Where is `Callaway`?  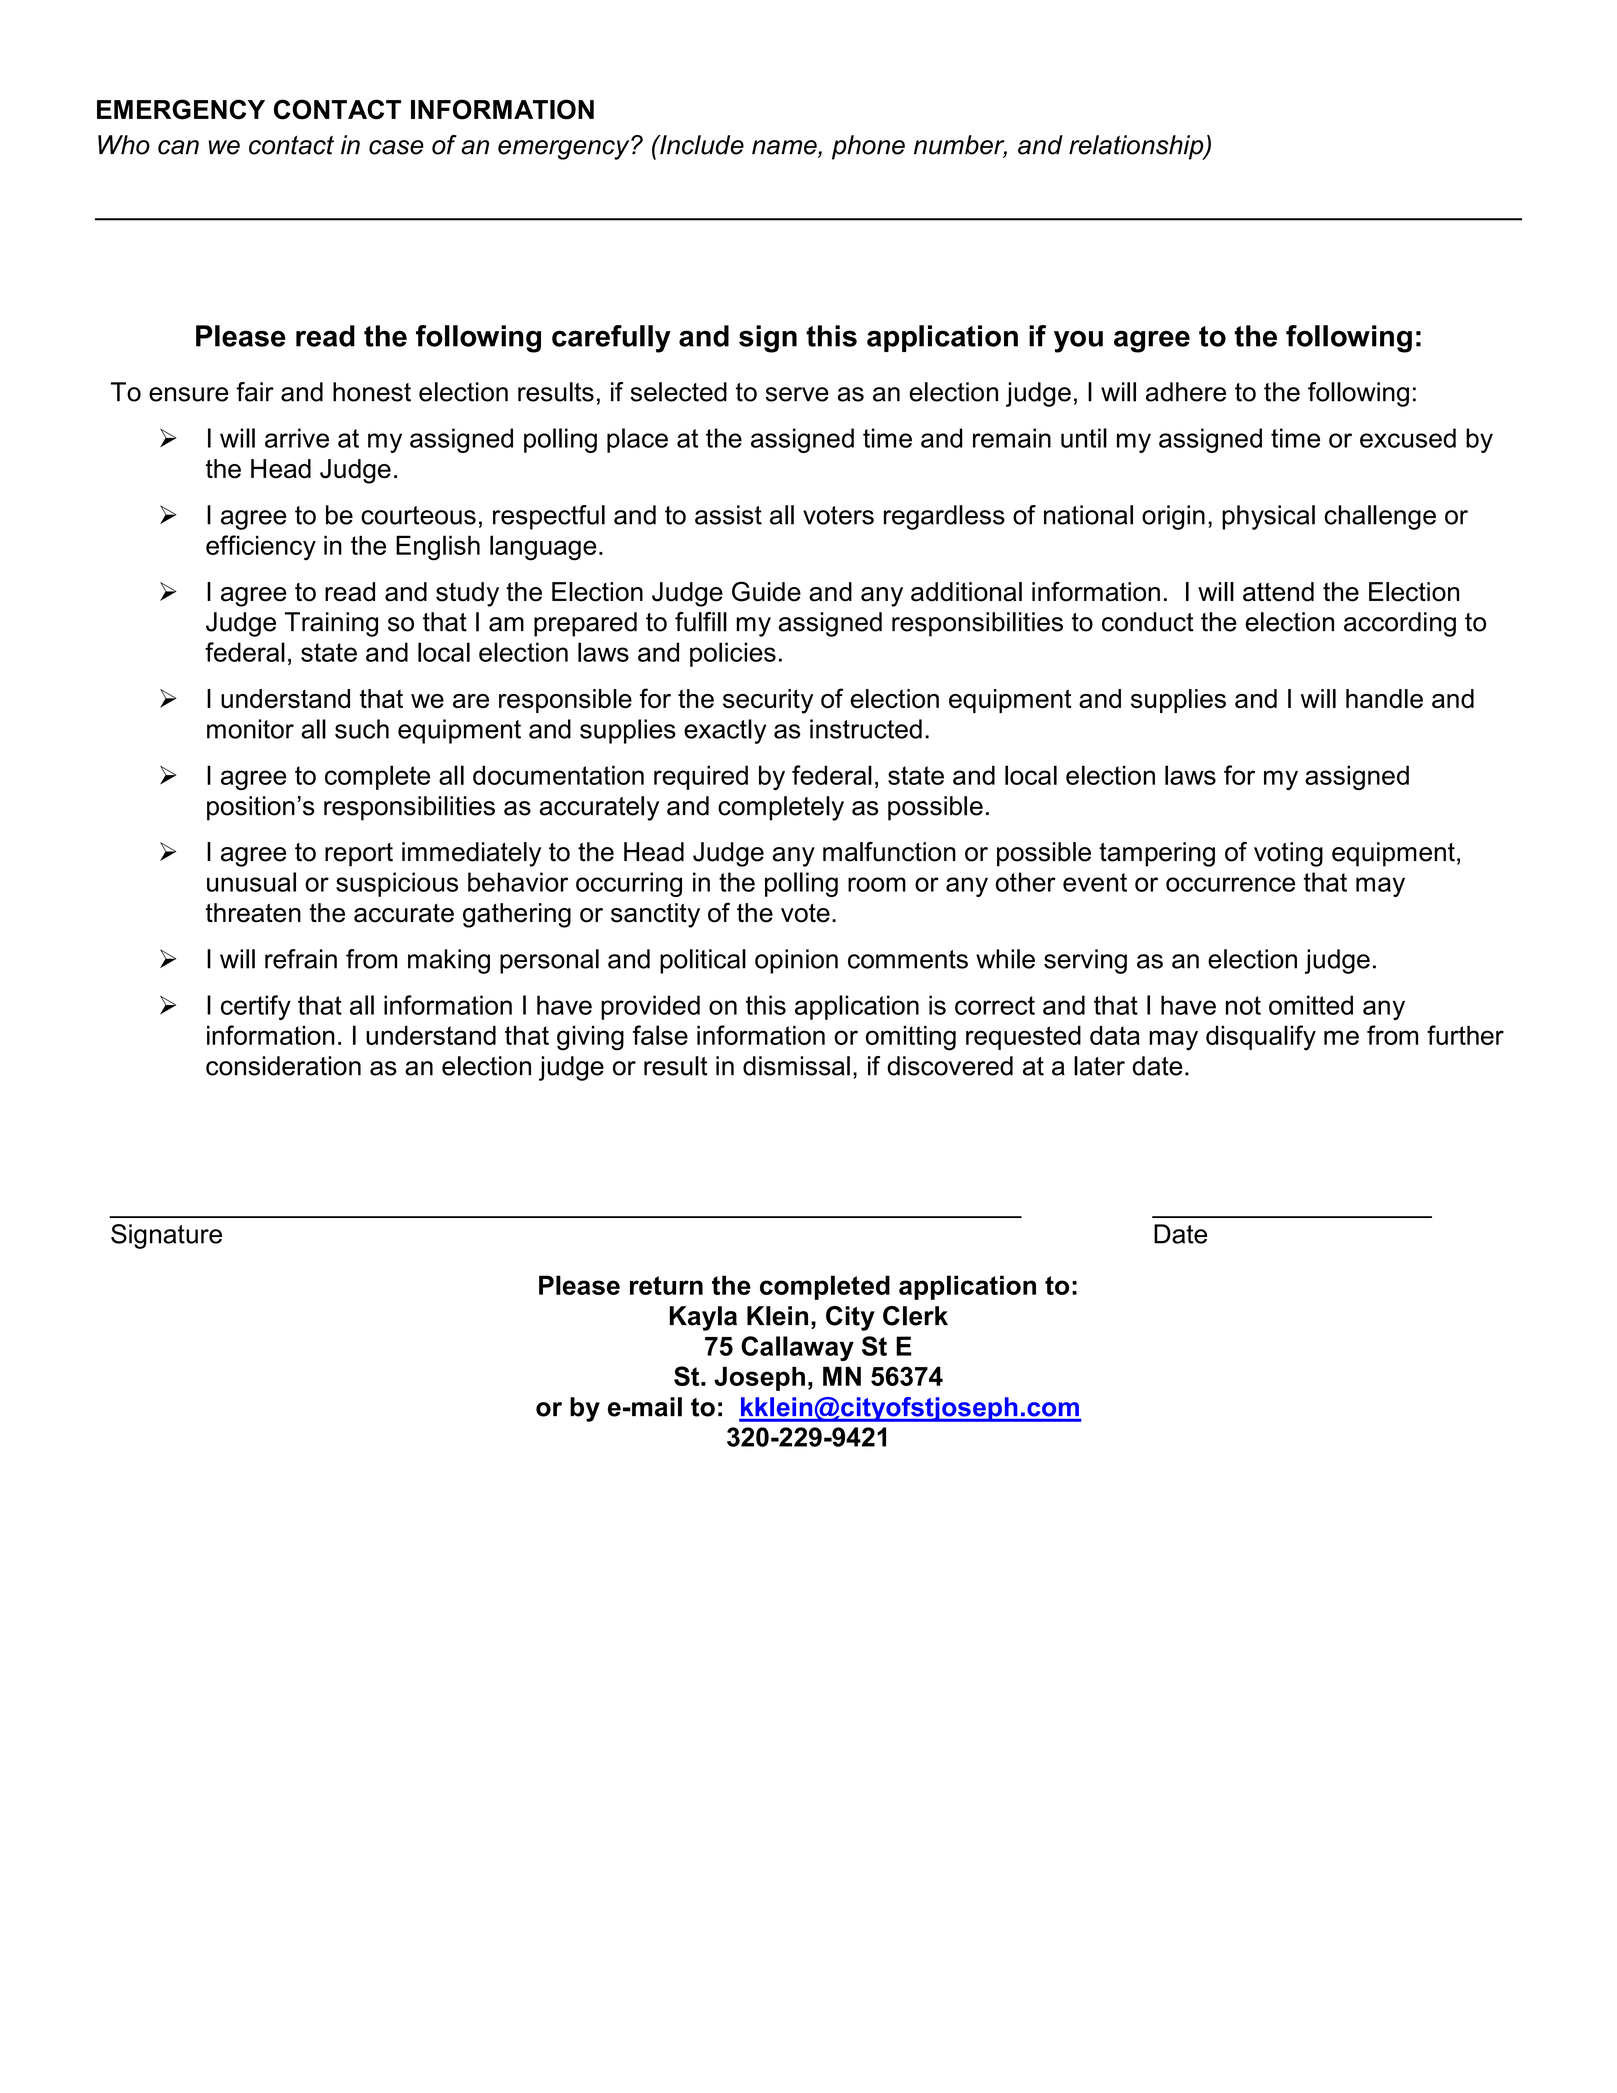
Callaway is located at coordinates (797, 1348).
